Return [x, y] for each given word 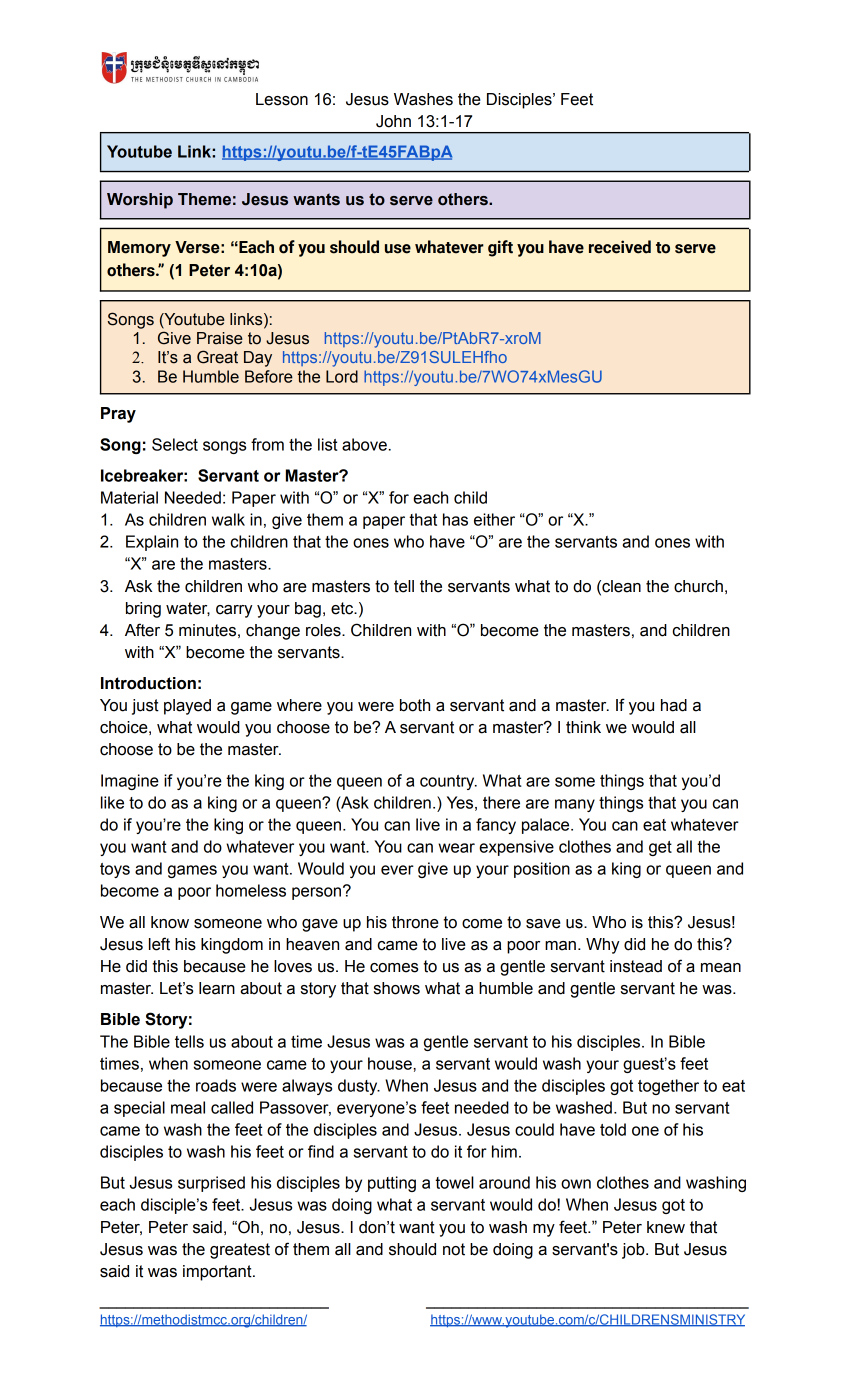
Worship [140, 201]
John [393, 121]
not [454, 1249]
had [674, 705]
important [218, 1273]
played [187, 707]
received [620, 247]
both [415, 705]
